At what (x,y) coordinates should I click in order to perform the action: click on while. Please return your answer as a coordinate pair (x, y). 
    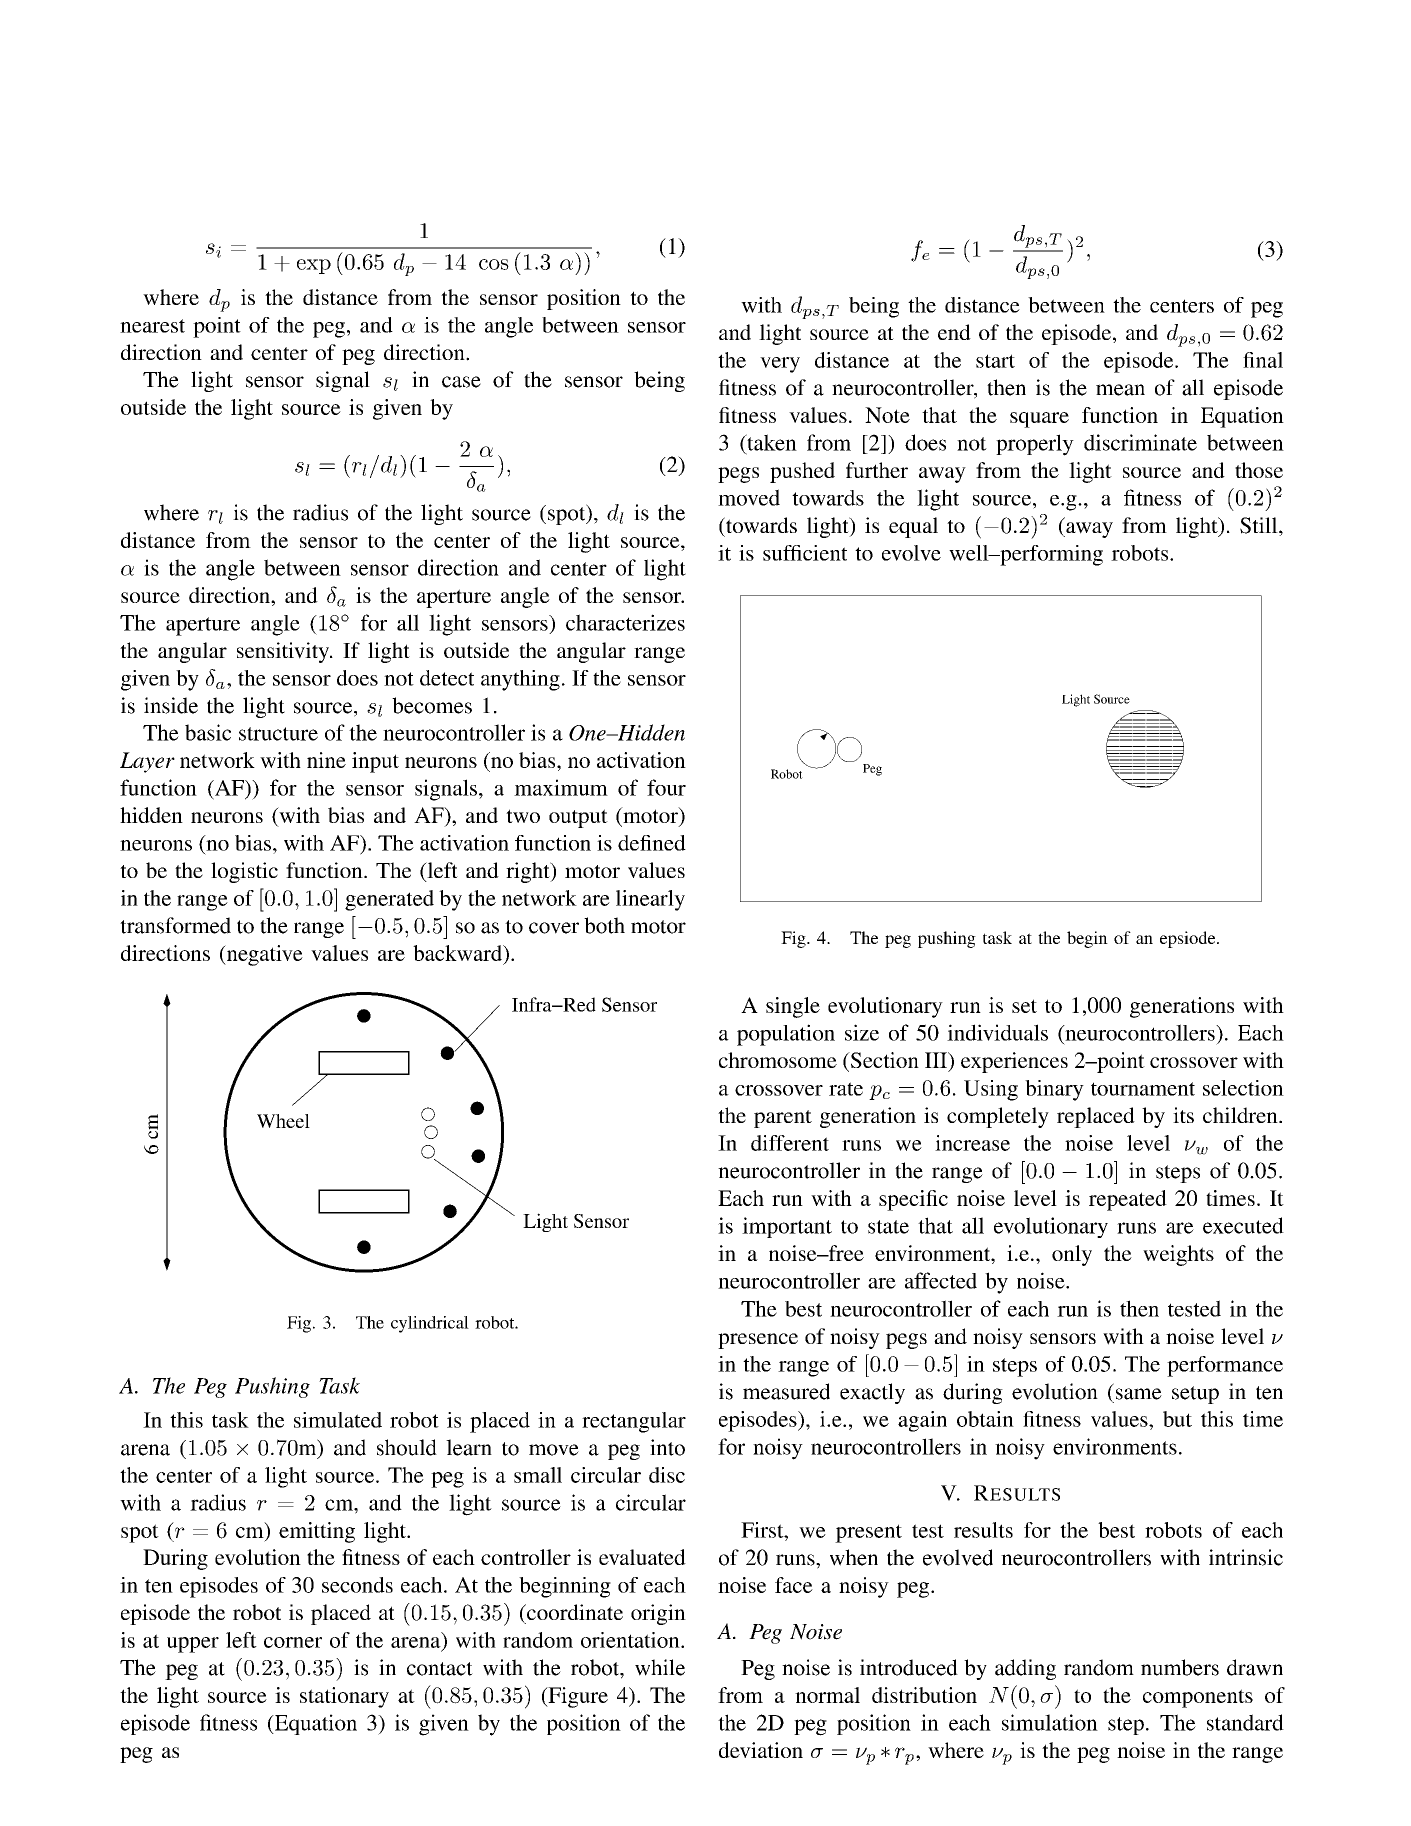
    Looking at the image, I should click on (660, 1667).
